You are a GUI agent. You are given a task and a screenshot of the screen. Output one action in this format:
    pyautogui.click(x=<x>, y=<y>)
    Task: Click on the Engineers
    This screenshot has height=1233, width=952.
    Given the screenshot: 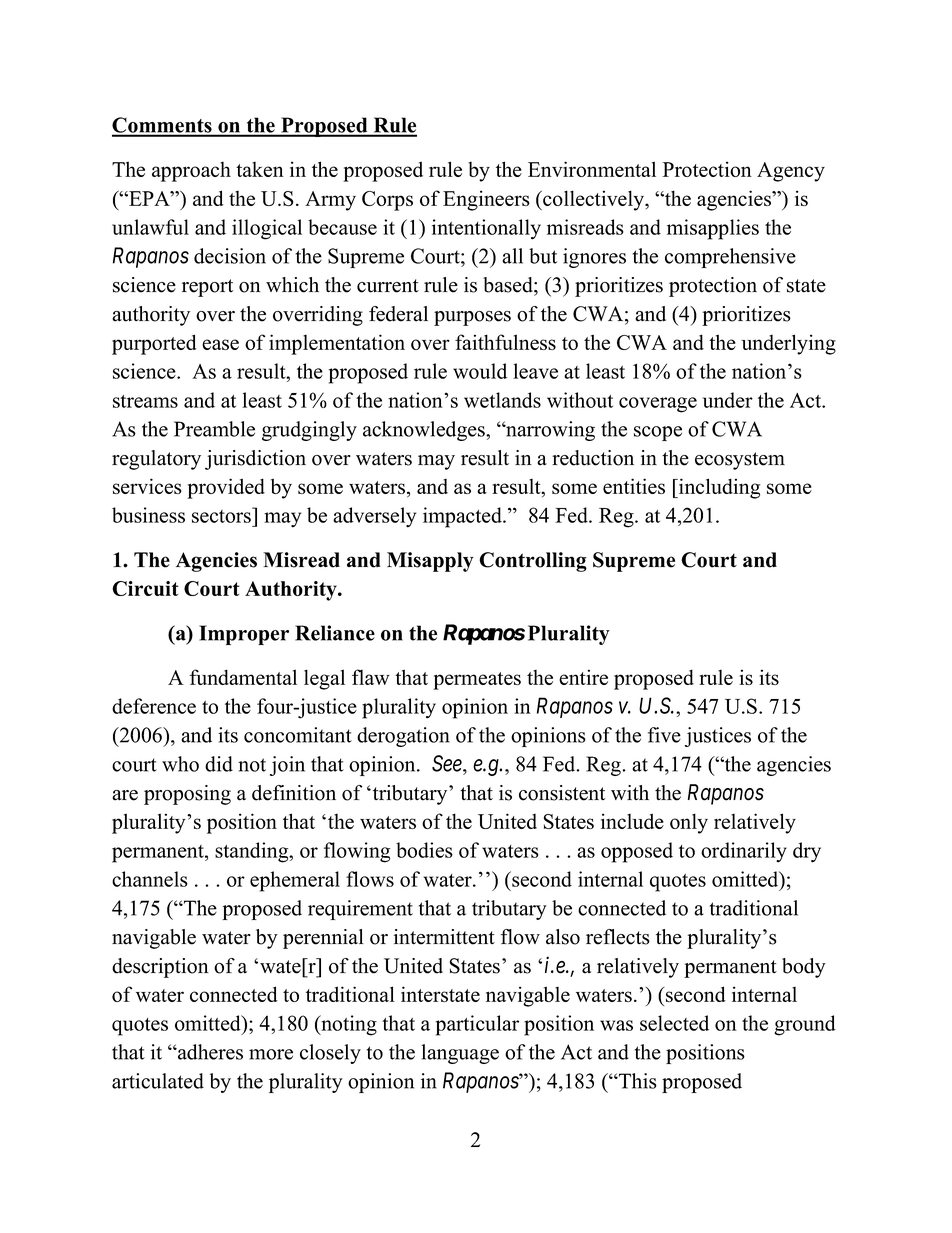 What is the action you would take?
    pyautogui.click(x=486, y=200)
